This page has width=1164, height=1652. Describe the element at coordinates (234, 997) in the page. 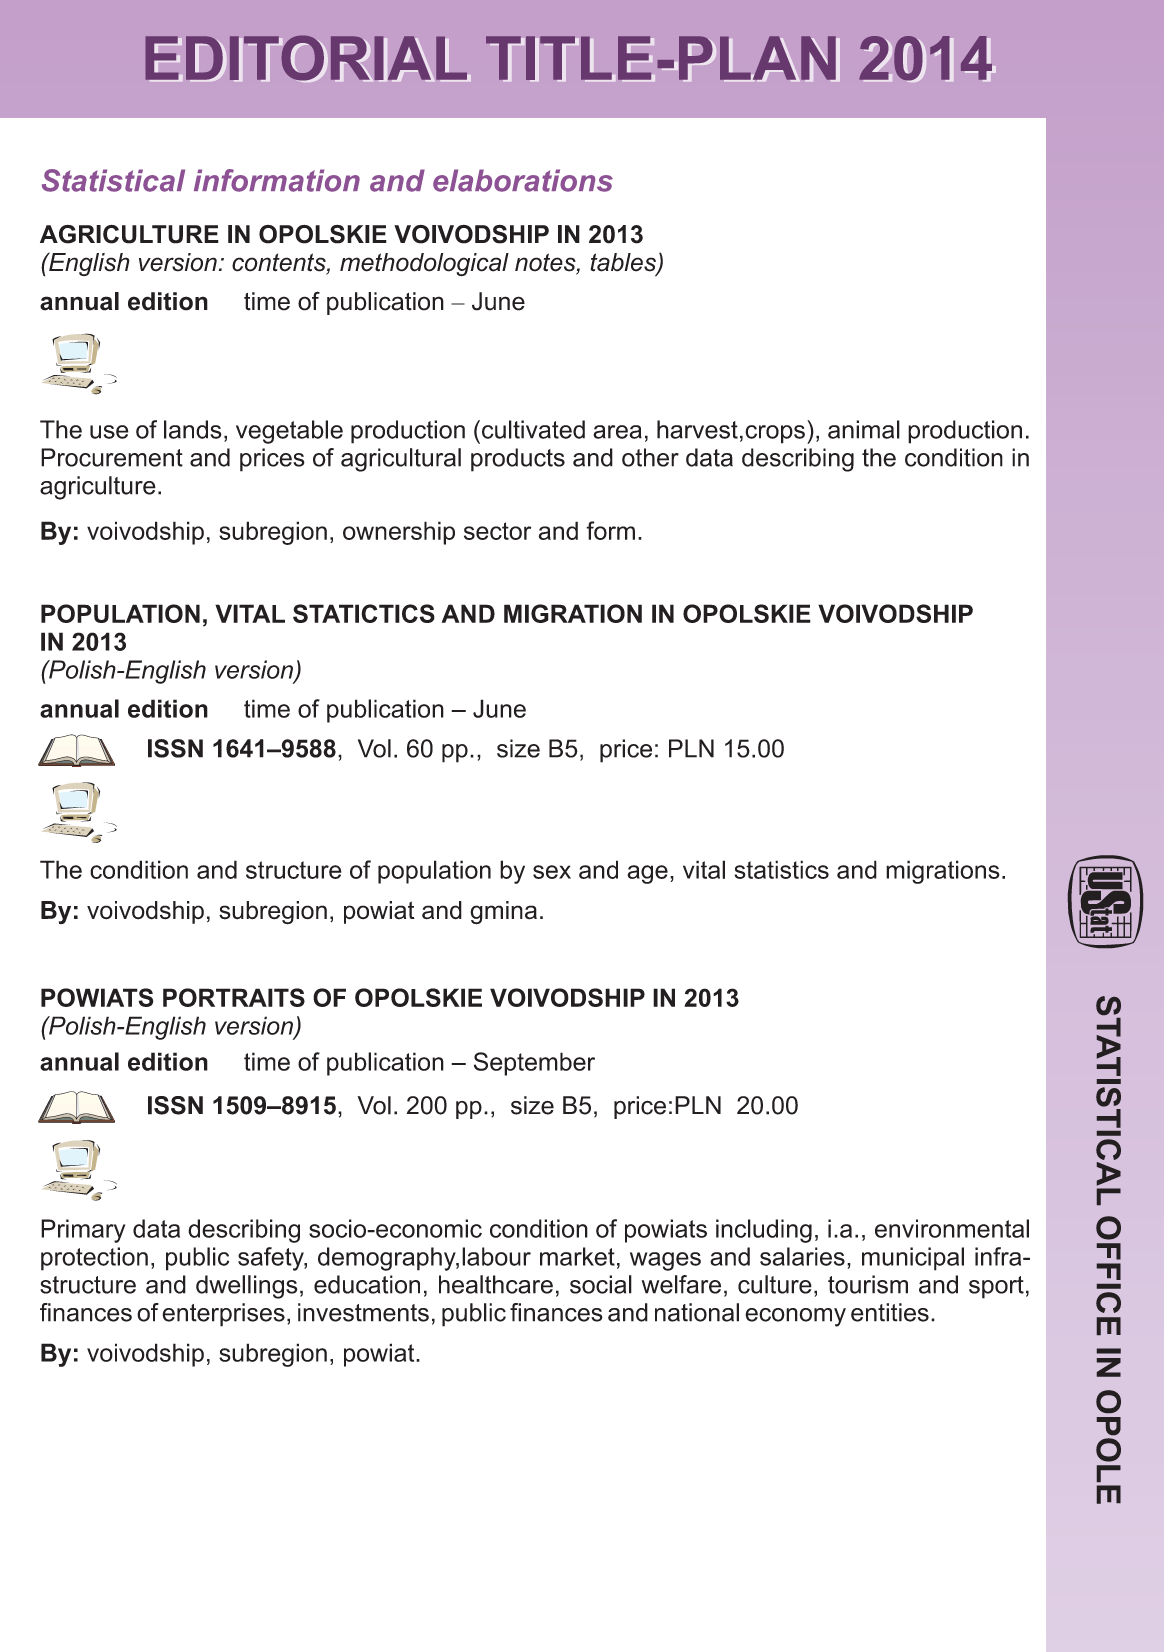

I see `PORTRAITS` at that location.
